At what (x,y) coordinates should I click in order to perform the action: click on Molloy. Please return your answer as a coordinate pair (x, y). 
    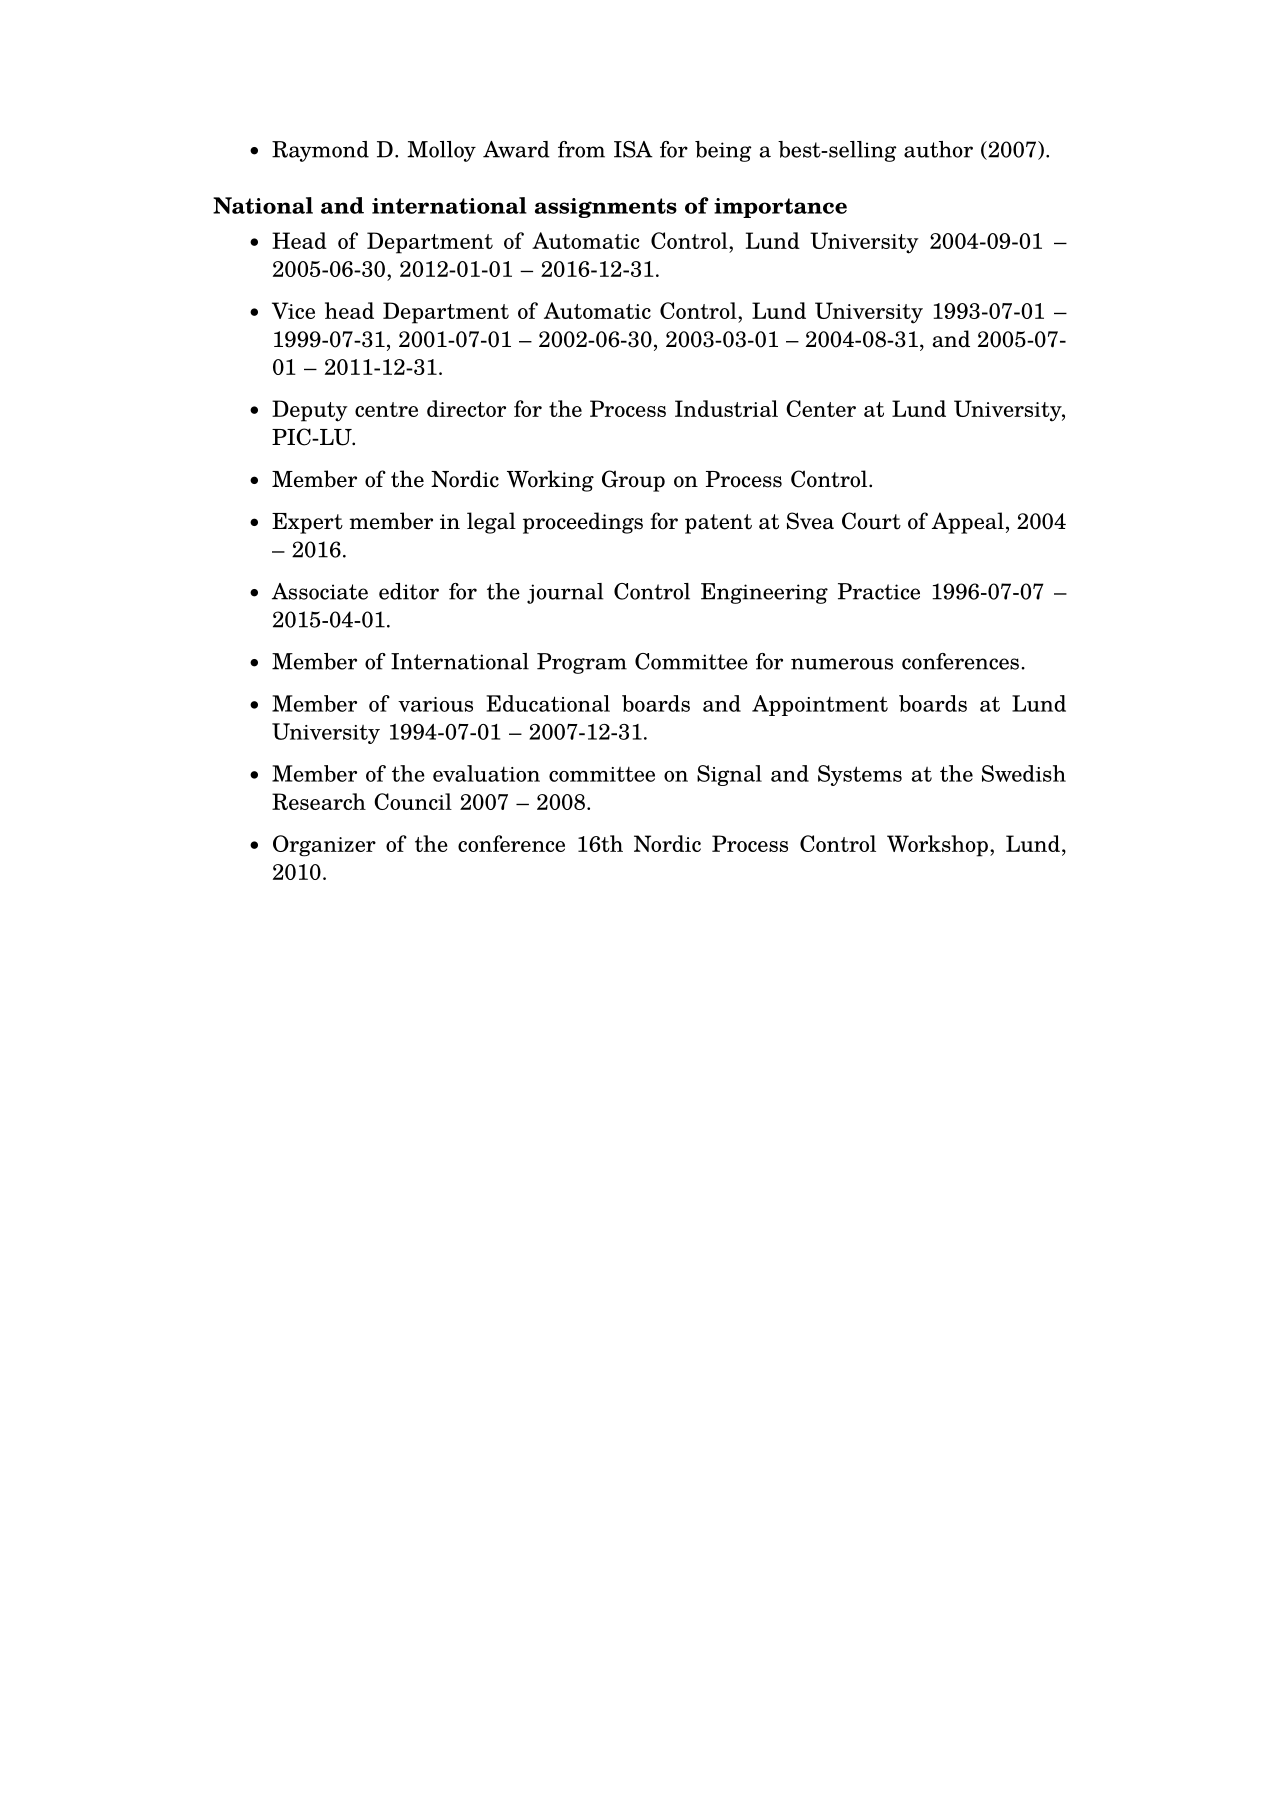
    Looking at the image, I should click on (441, 151).
